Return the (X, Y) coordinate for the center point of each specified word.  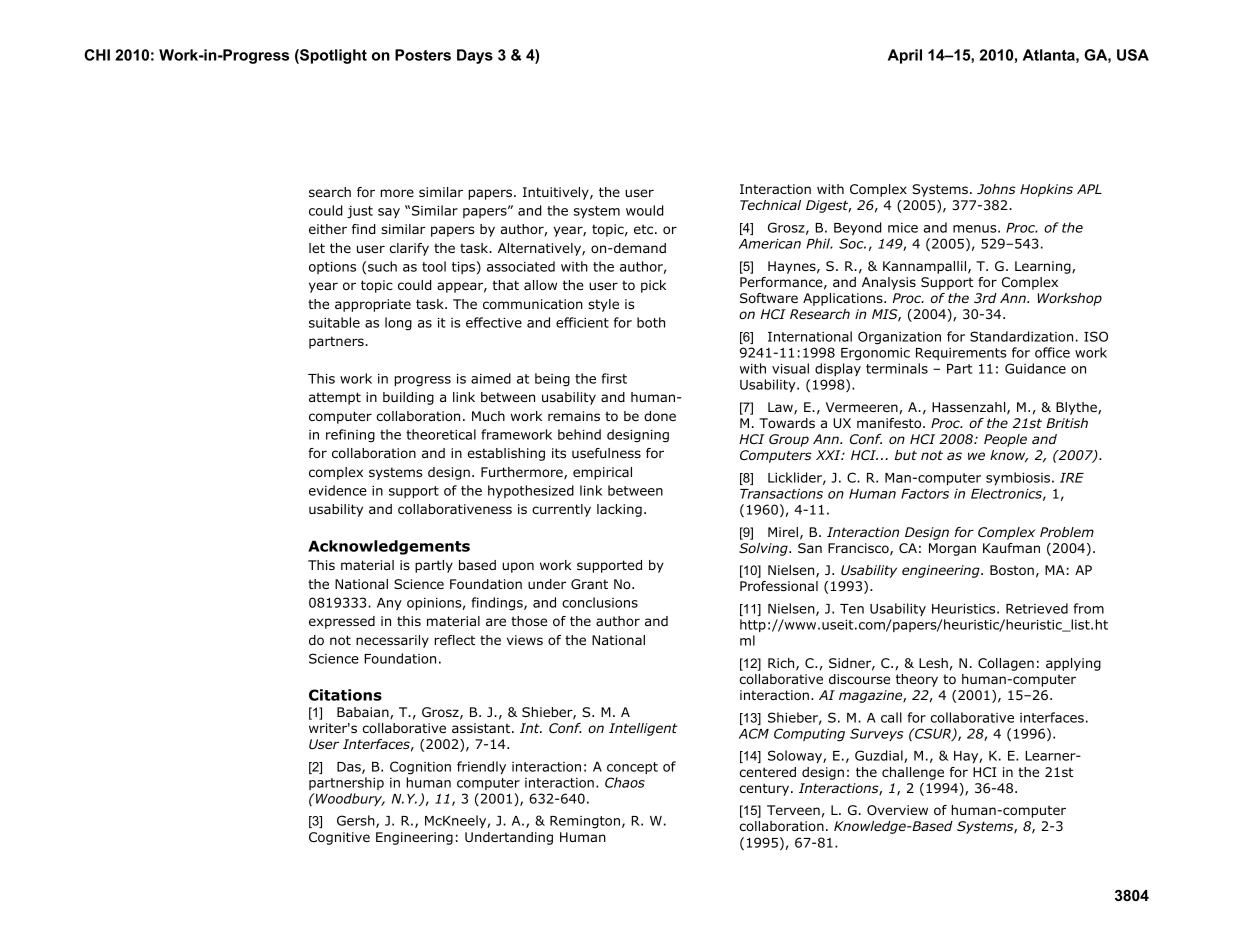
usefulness (606, 453)
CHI (97, 55)
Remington (585, 822)
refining (350, 436)
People (1005, 440)
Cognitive (339, 838)
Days (475, 56)
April (905, 56)
